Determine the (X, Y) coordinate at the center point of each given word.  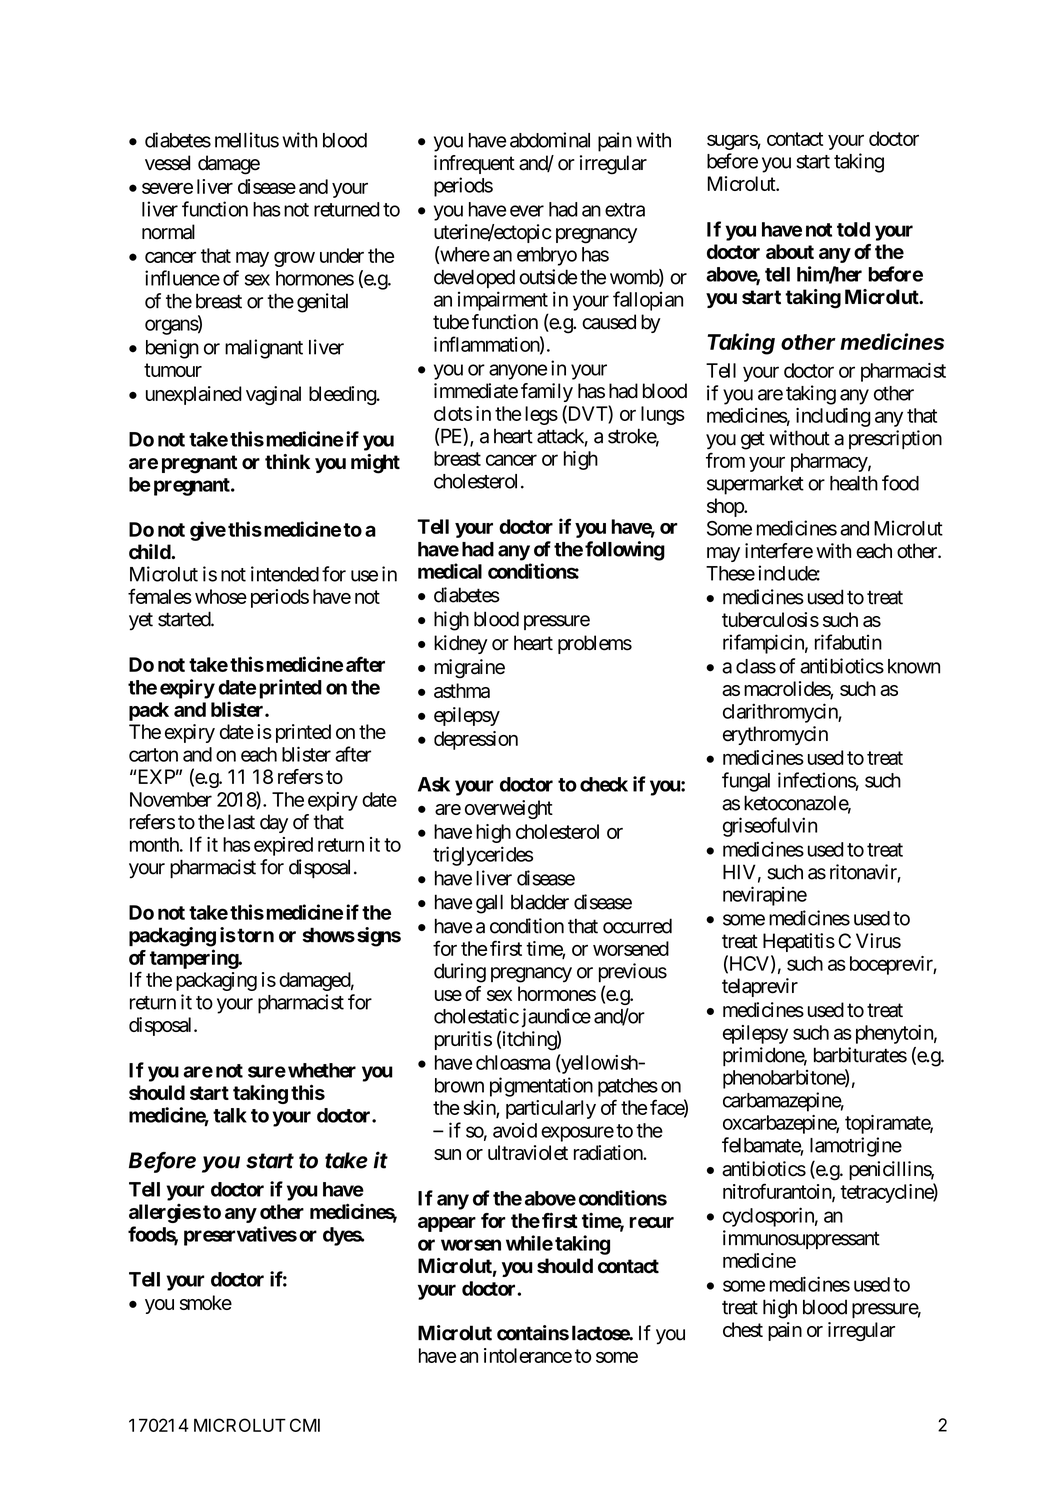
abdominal (550, 140)
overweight (509, 809)
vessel (167, 163)
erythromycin (775, 735)
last (241, 822)
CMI (305, 1425)
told (853, 229)
